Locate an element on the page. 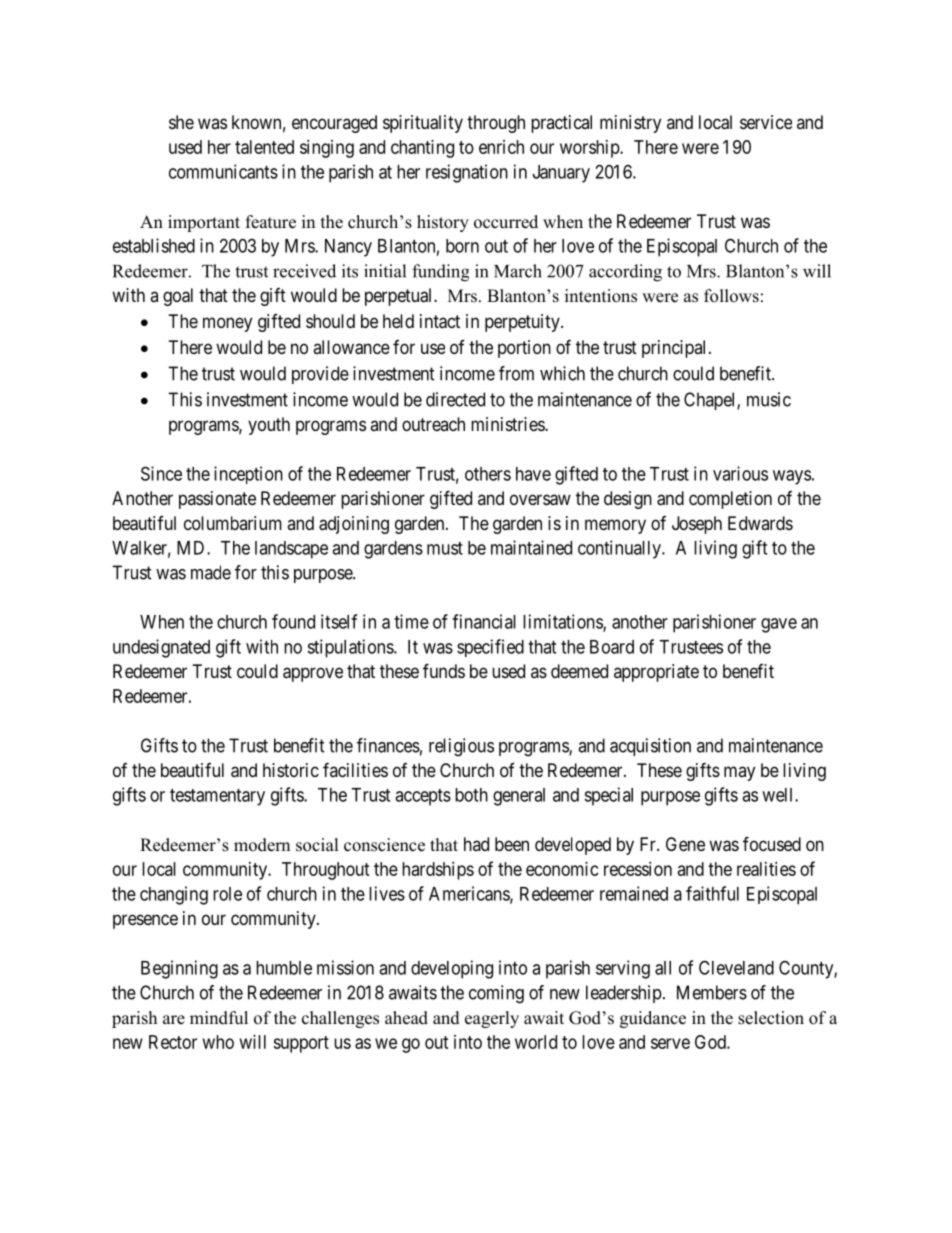 The width and height of the image is (952, 1233). outreach is located at coordinates (433, 424).
